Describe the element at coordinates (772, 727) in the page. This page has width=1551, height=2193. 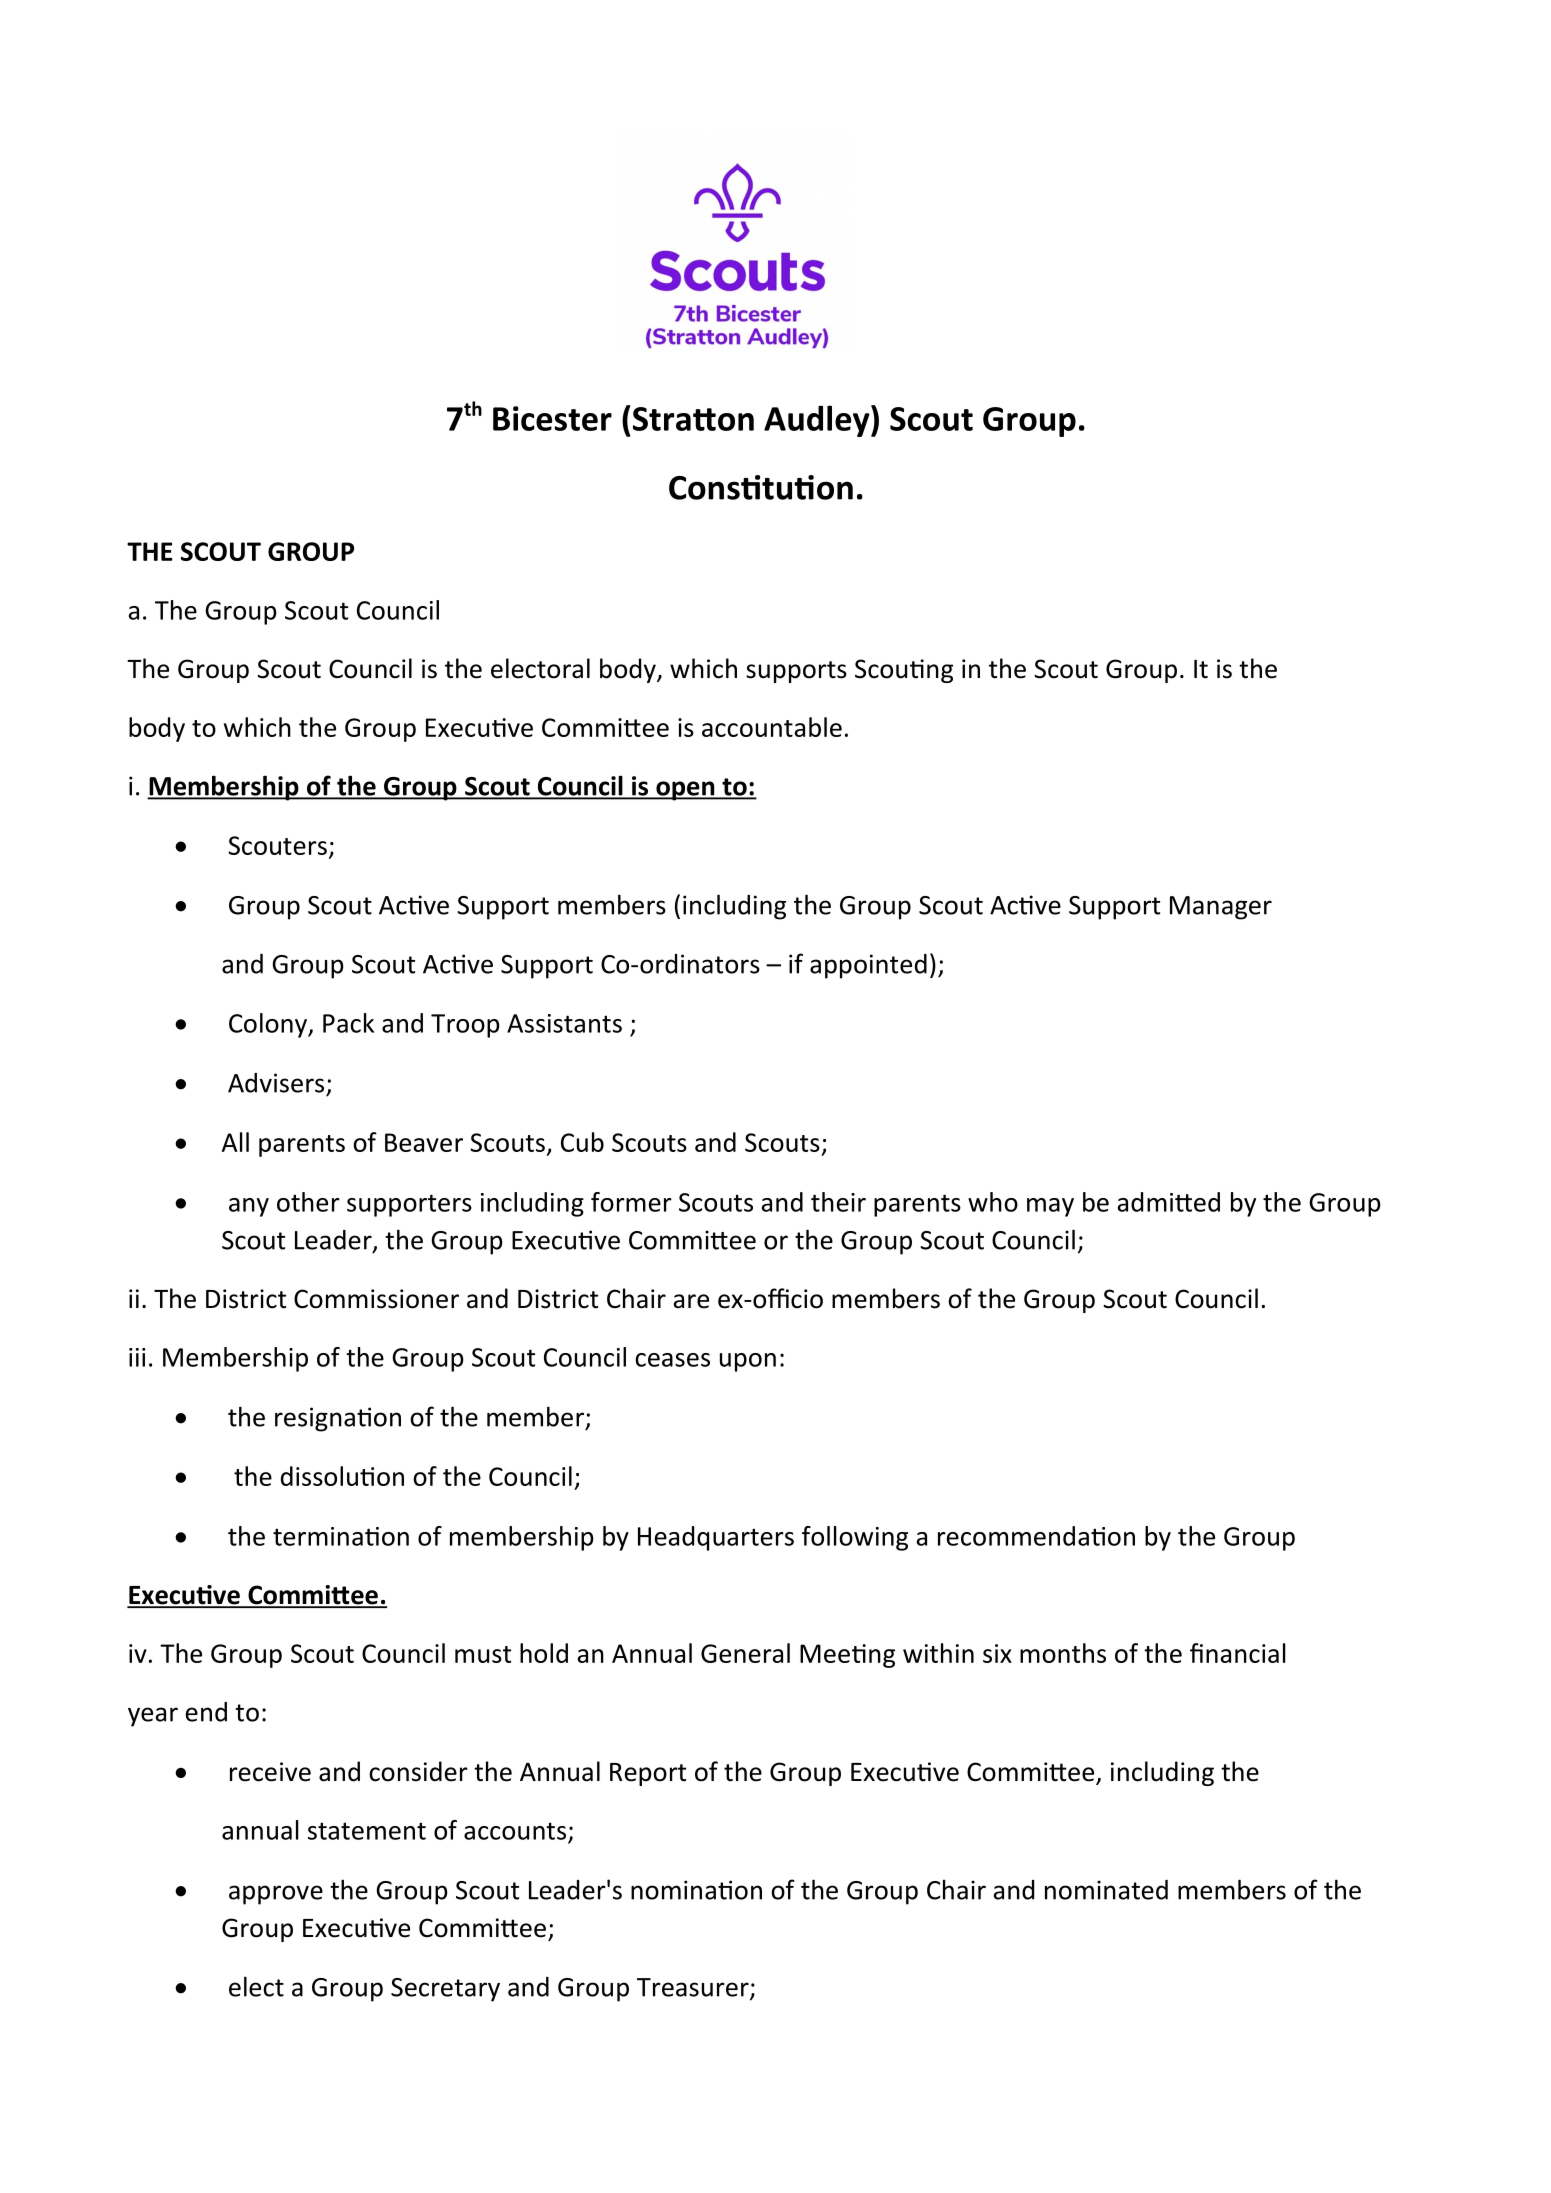
I see `accountable` at that location.
